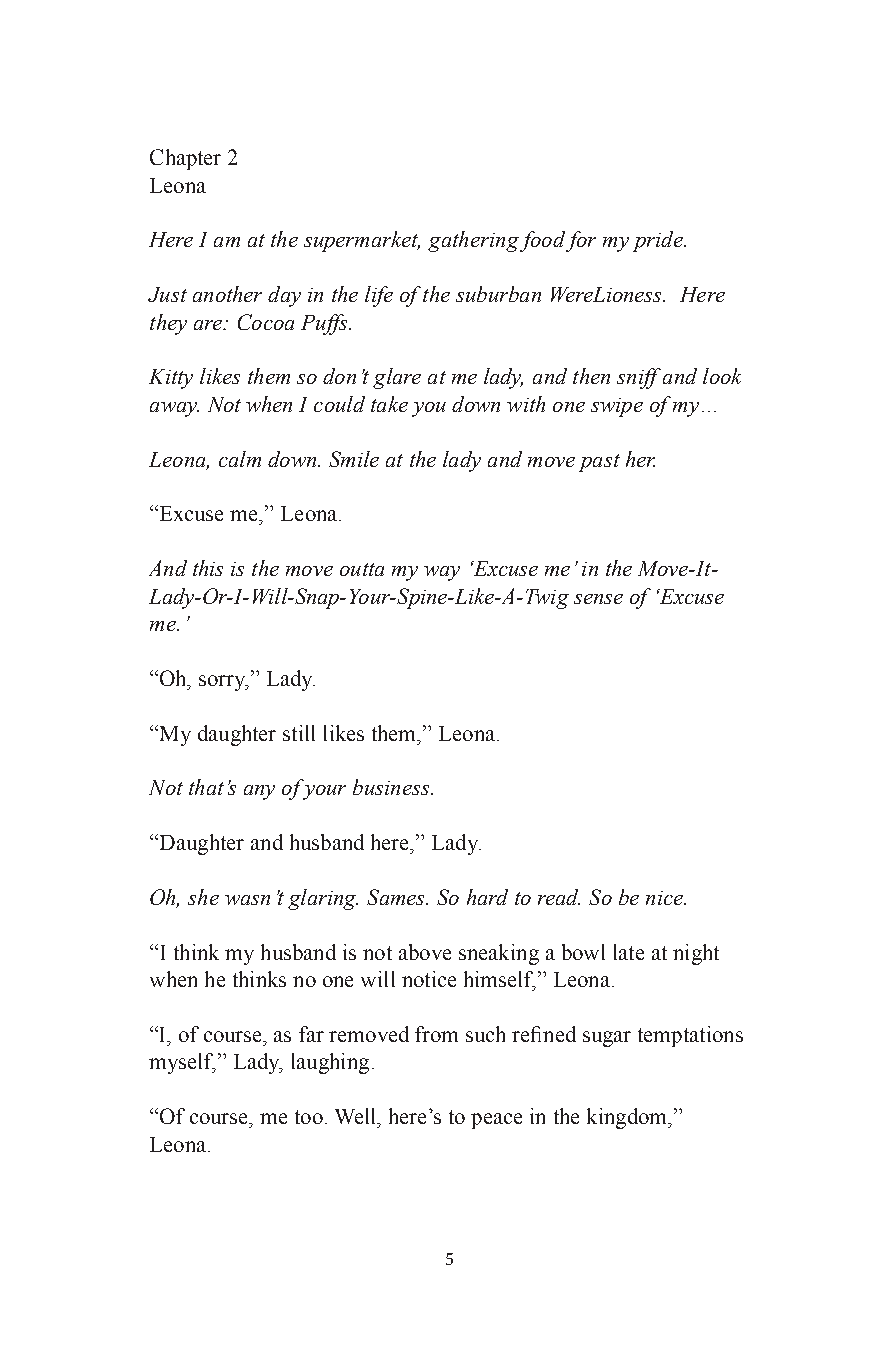 Image resolution: width=896 pixels, height=1345 pixels. Describe the element at coordinates (473, 241) in the document. I see `gathering` at that location.
